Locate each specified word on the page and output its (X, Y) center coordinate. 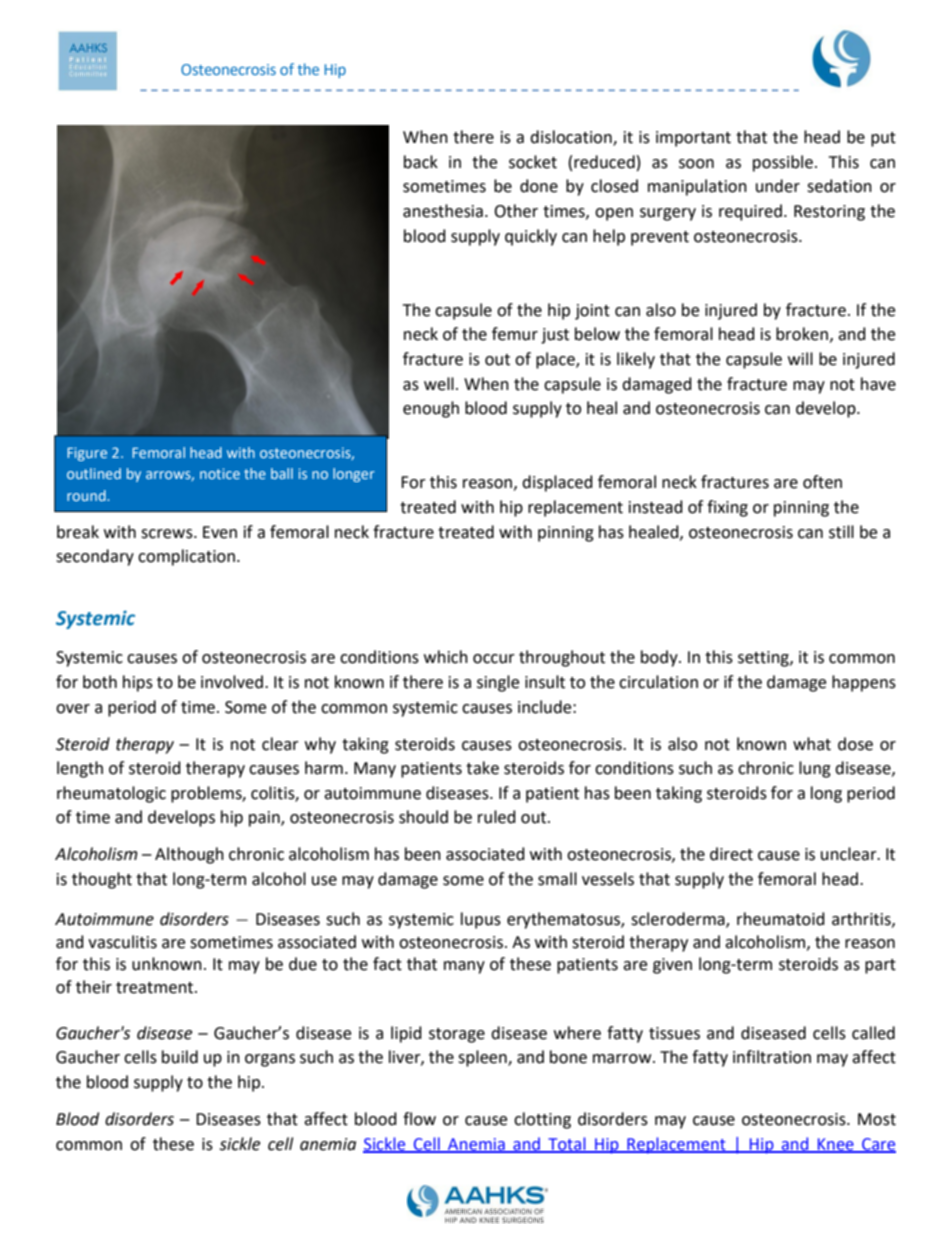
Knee (836, 1145)
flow (419, 1119)
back (421, 162)
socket (533, 162)
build (180, 1057)
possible (783, 163)
